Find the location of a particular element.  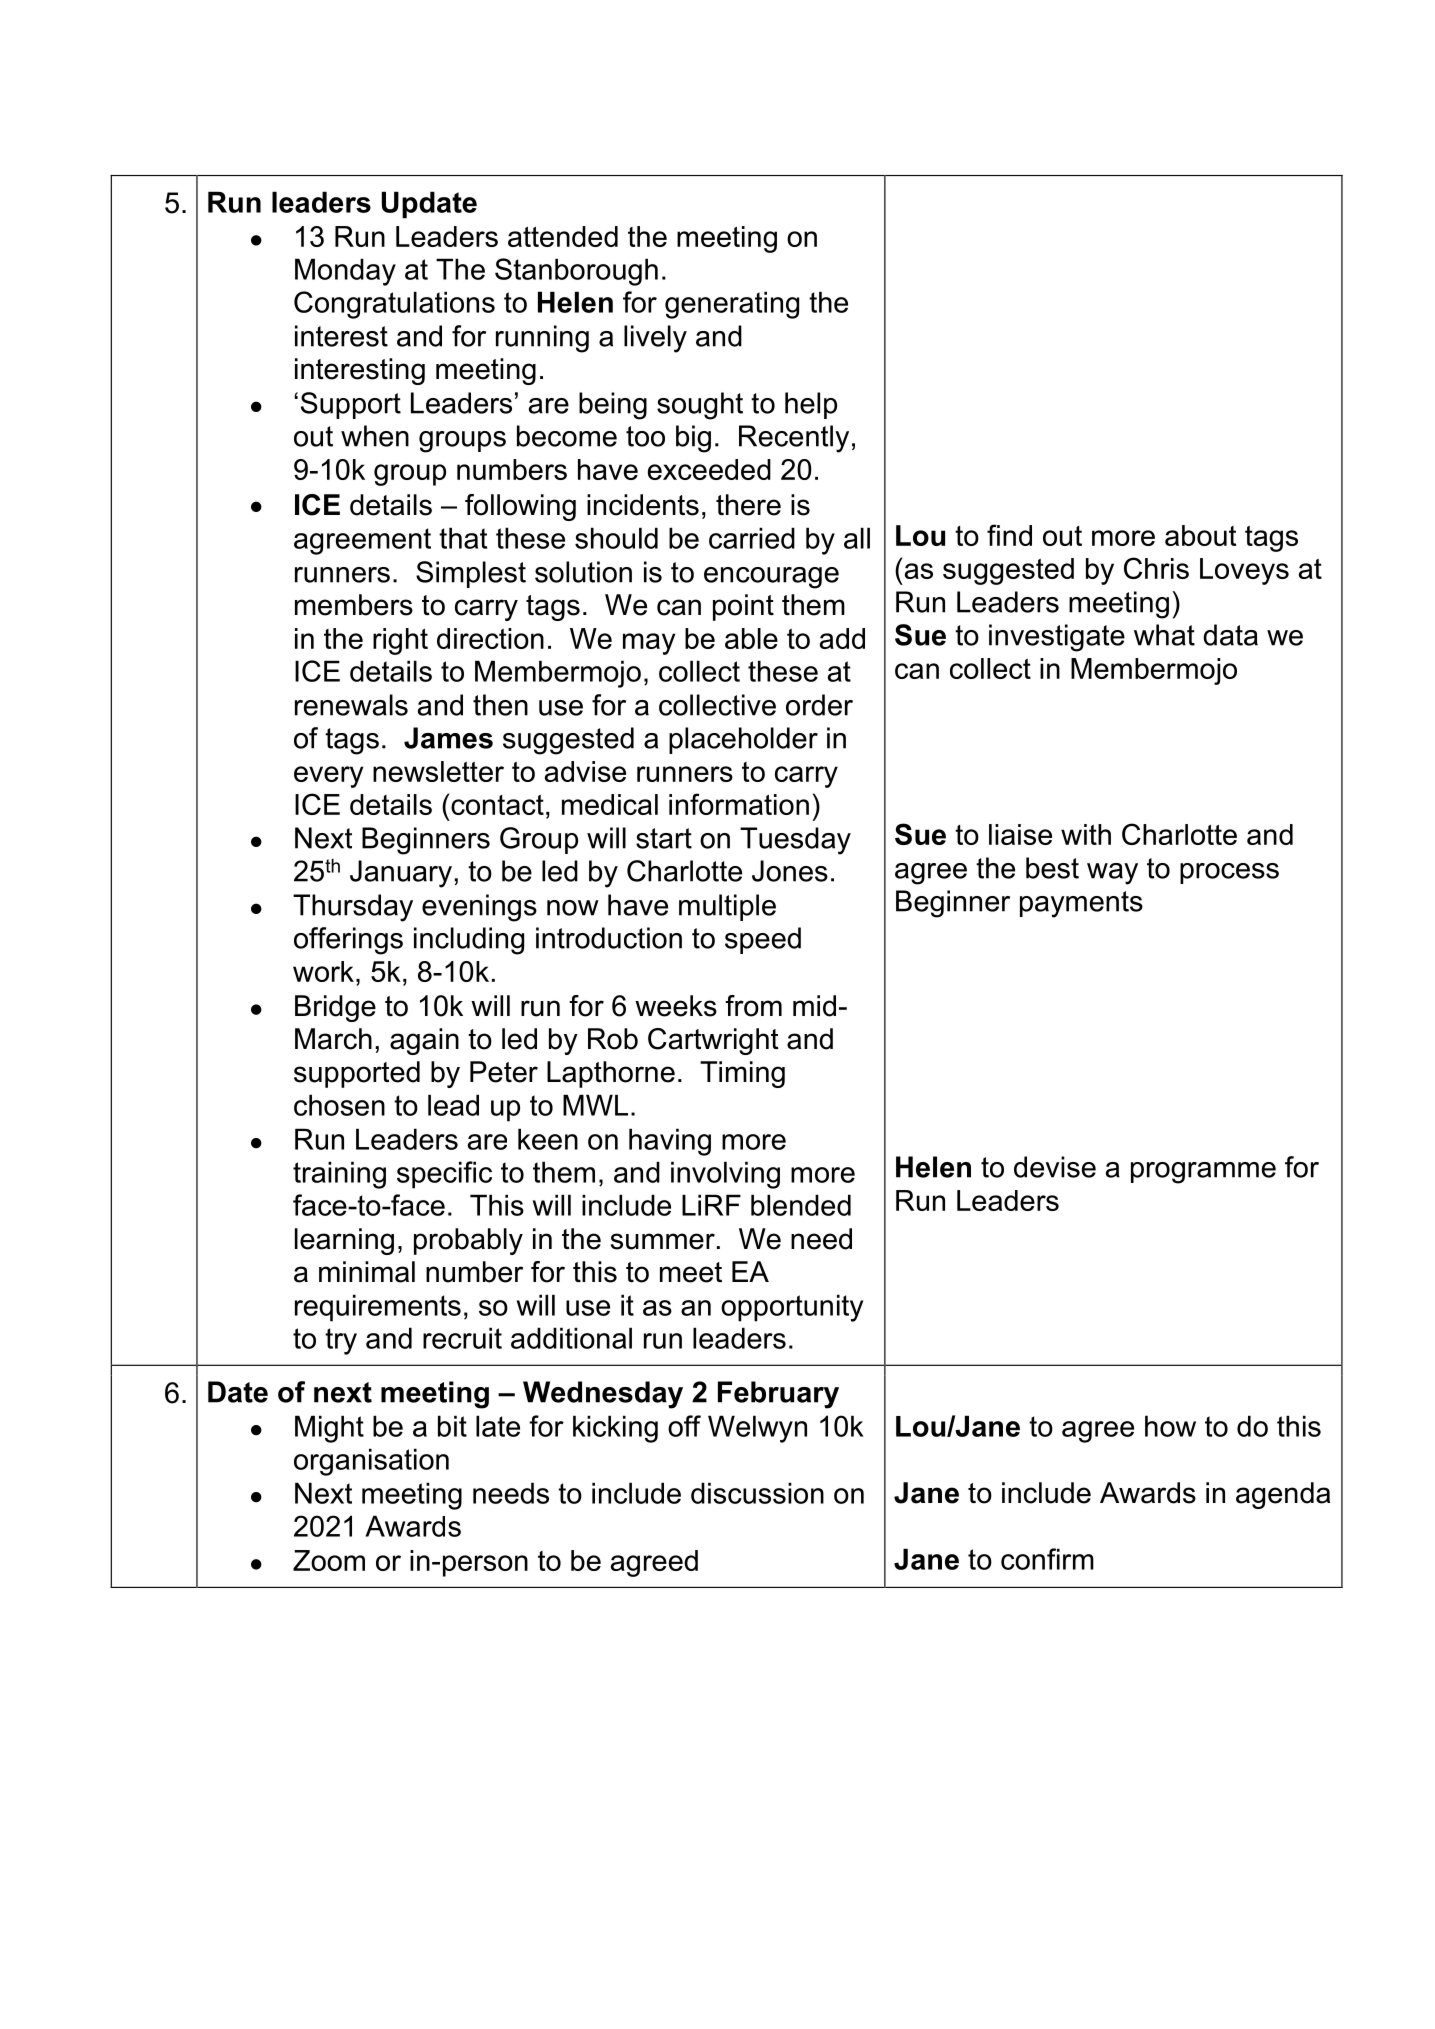

that is located at coordinates (463, 538).
